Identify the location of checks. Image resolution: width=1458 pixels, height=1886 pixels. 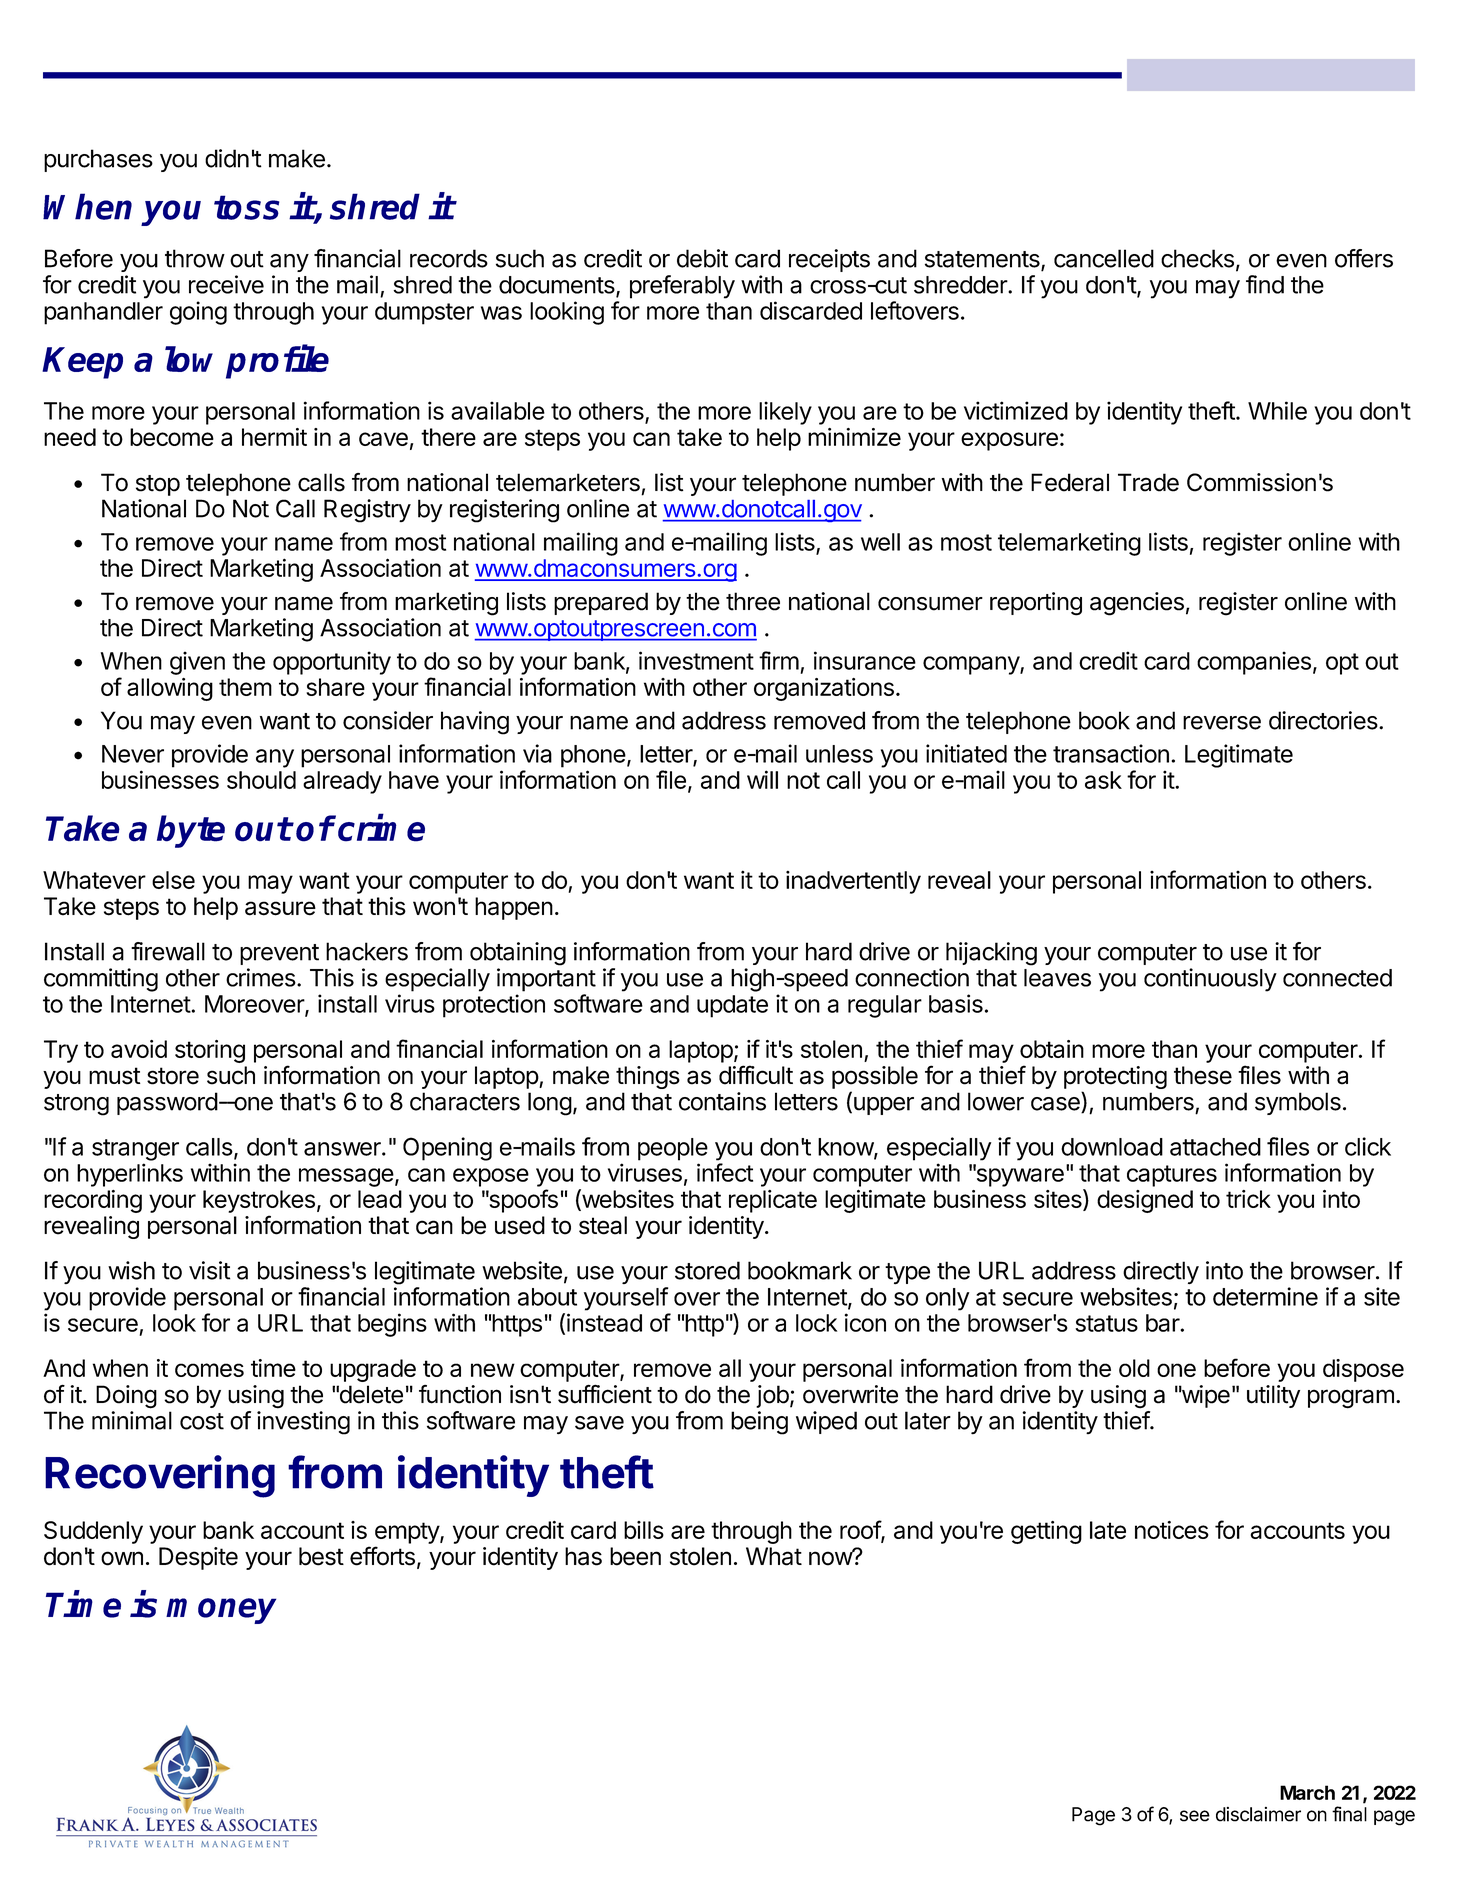
(1197, 258).
